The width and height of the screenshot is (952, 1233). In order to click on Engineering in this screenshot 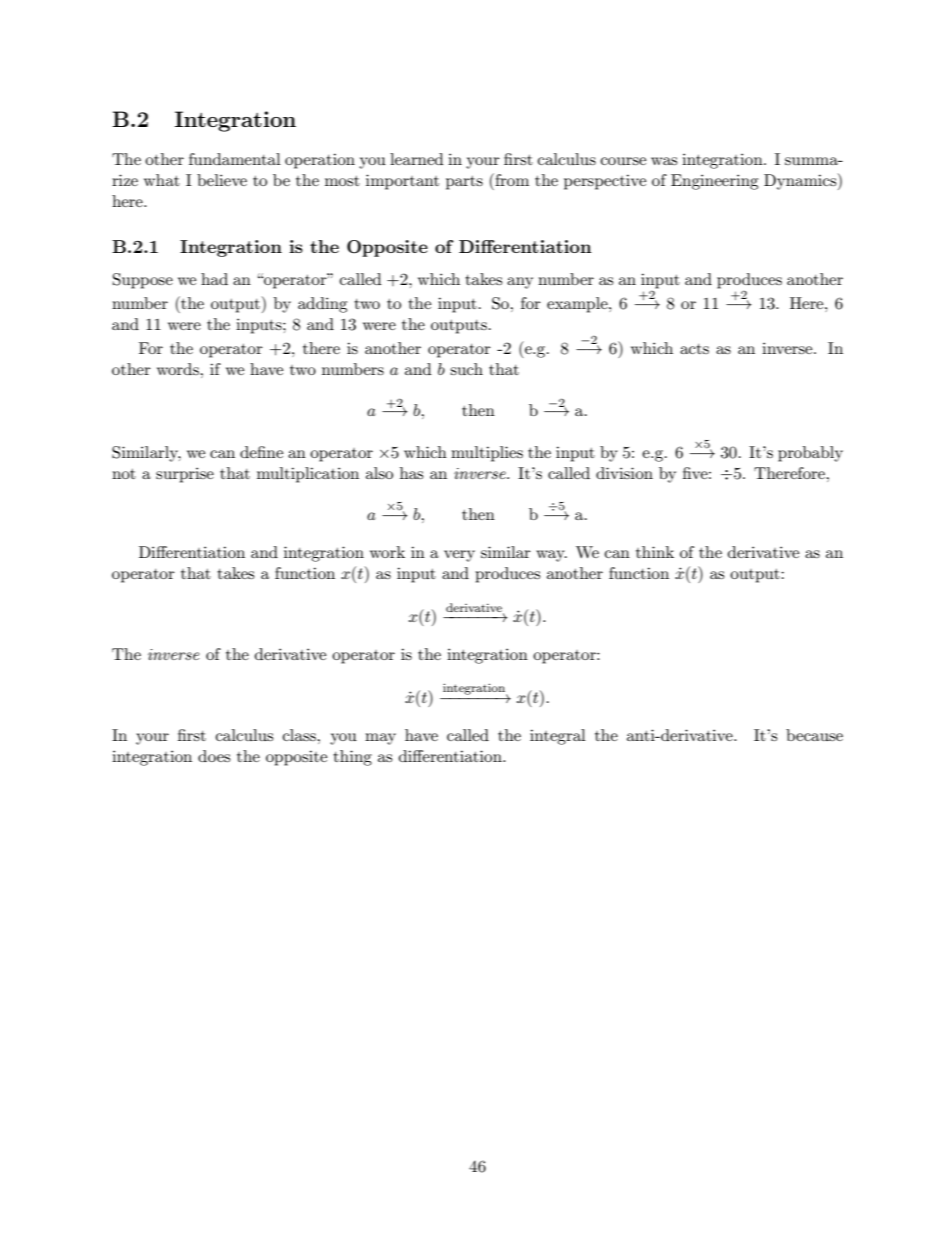, I will do `click(714, 182)`.
